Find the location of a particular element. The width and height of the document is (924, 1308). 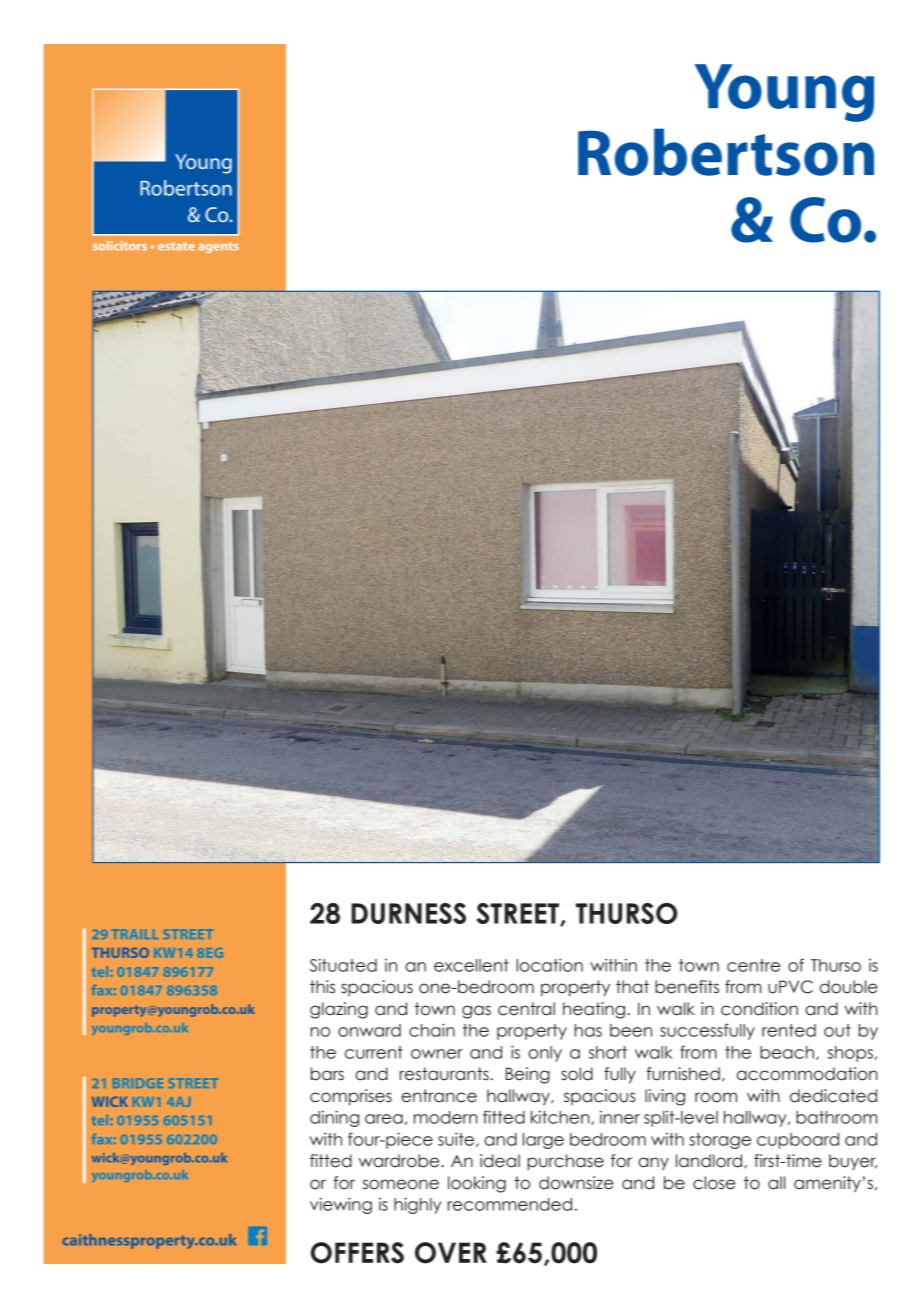

centre is located at coordinates (753, 965).
